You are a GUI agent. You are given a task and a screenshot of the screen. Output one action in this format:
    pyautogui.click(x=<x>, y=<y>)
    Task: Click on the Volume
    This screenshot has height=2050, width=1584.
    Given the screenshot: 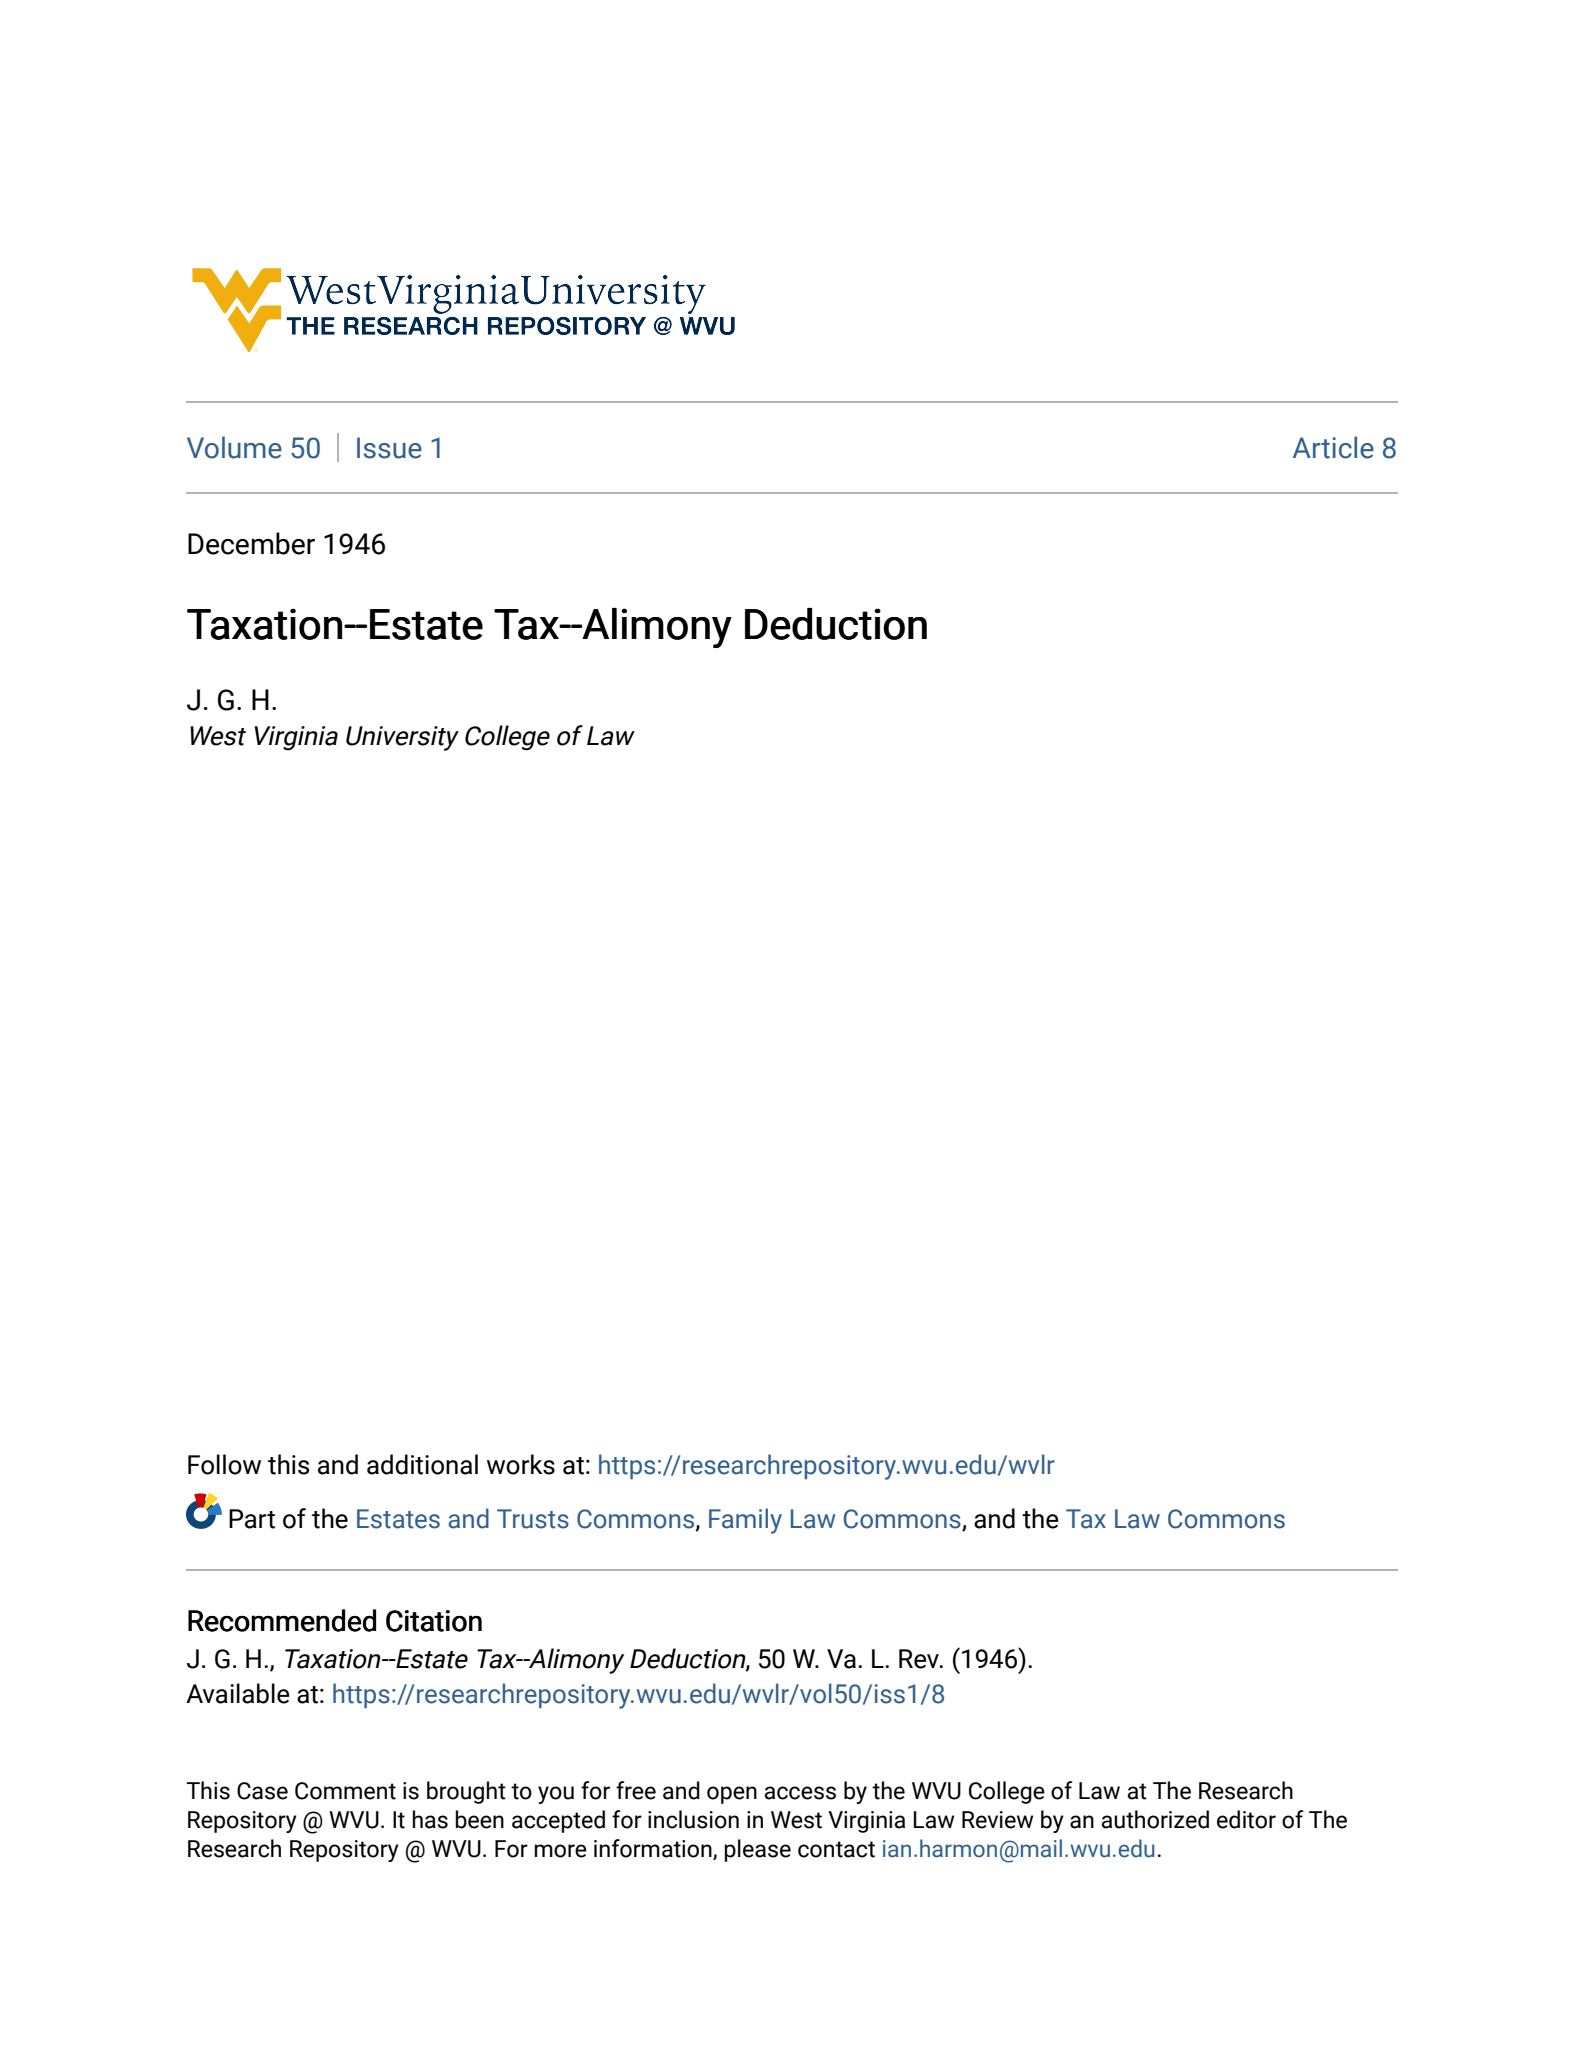 What is the action you would take?
    pyautogui.click(x=234, y=447)
